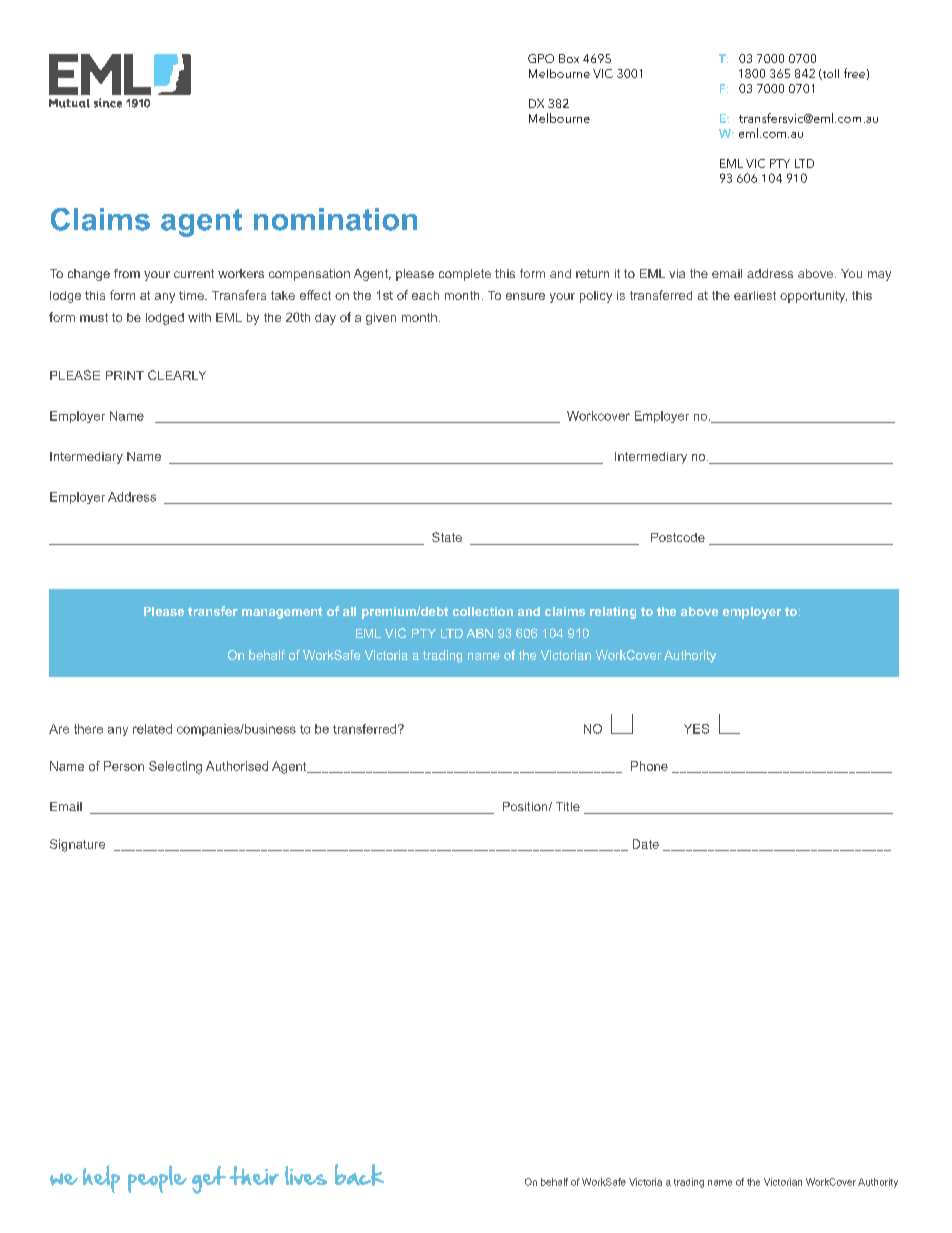 This document has height=1233, width=952. What do you see at coordinates (425, 295) in the document?
I see `each` at bounding box center [425, 295].
